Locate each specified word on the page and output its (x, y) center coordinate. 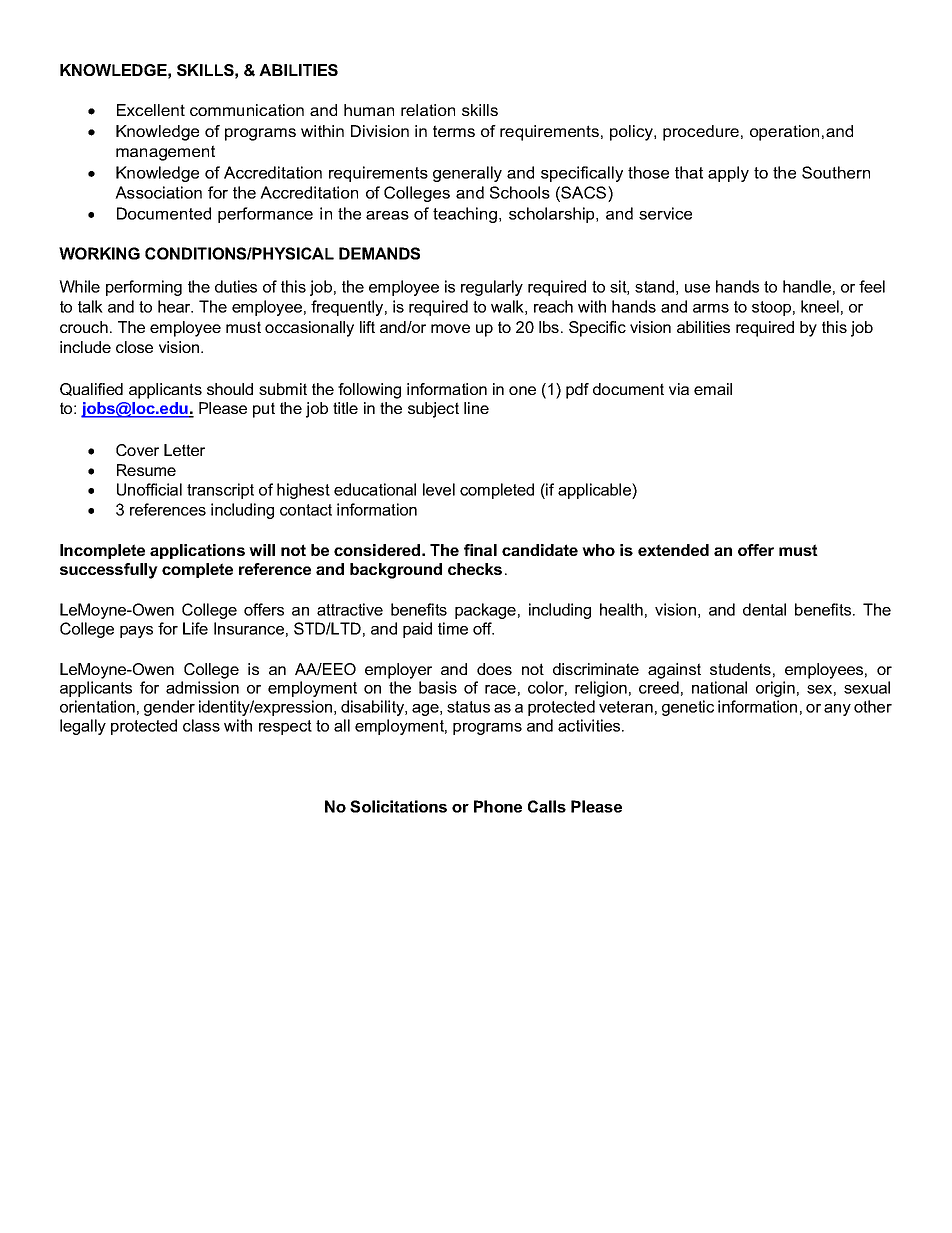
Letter (184, 450)
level (439, 489)
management (165, 153)
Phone (498, 806)
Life (195, 628)
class (201, 725)
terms (454, 131)
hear (175, 306)
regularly (492, 288)
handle (807, 286)
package (485, 611)
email (713, 389)
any (837, 710)
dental (764, 609)
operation (784, 133)
